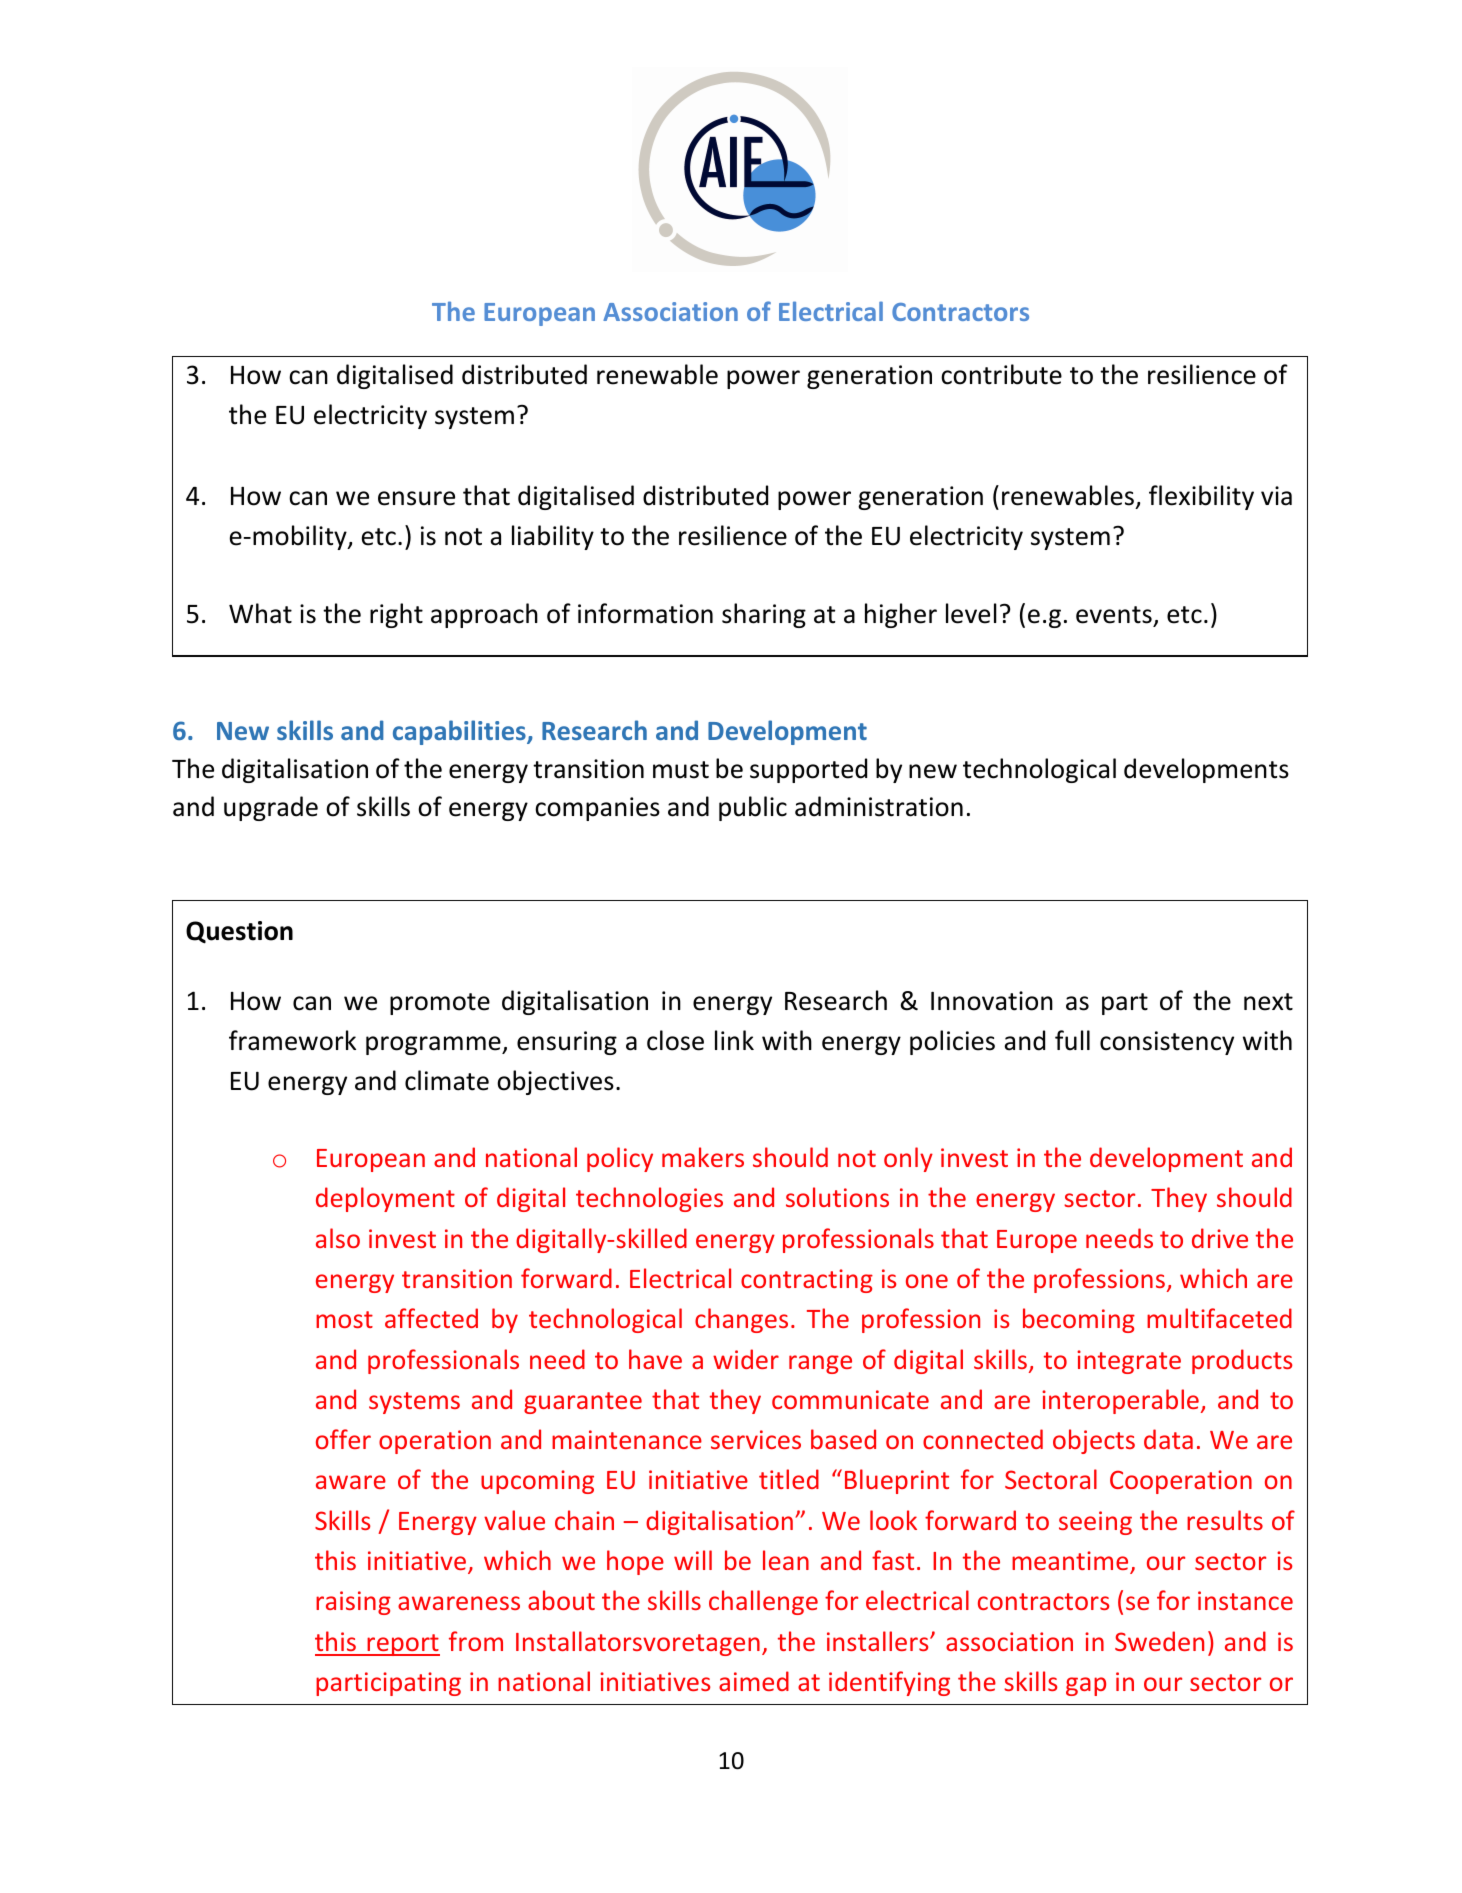 This page has height=1893, width=1462. Describe the element at coordinates (416, 498) in the page. I see `ensure` at that location.
